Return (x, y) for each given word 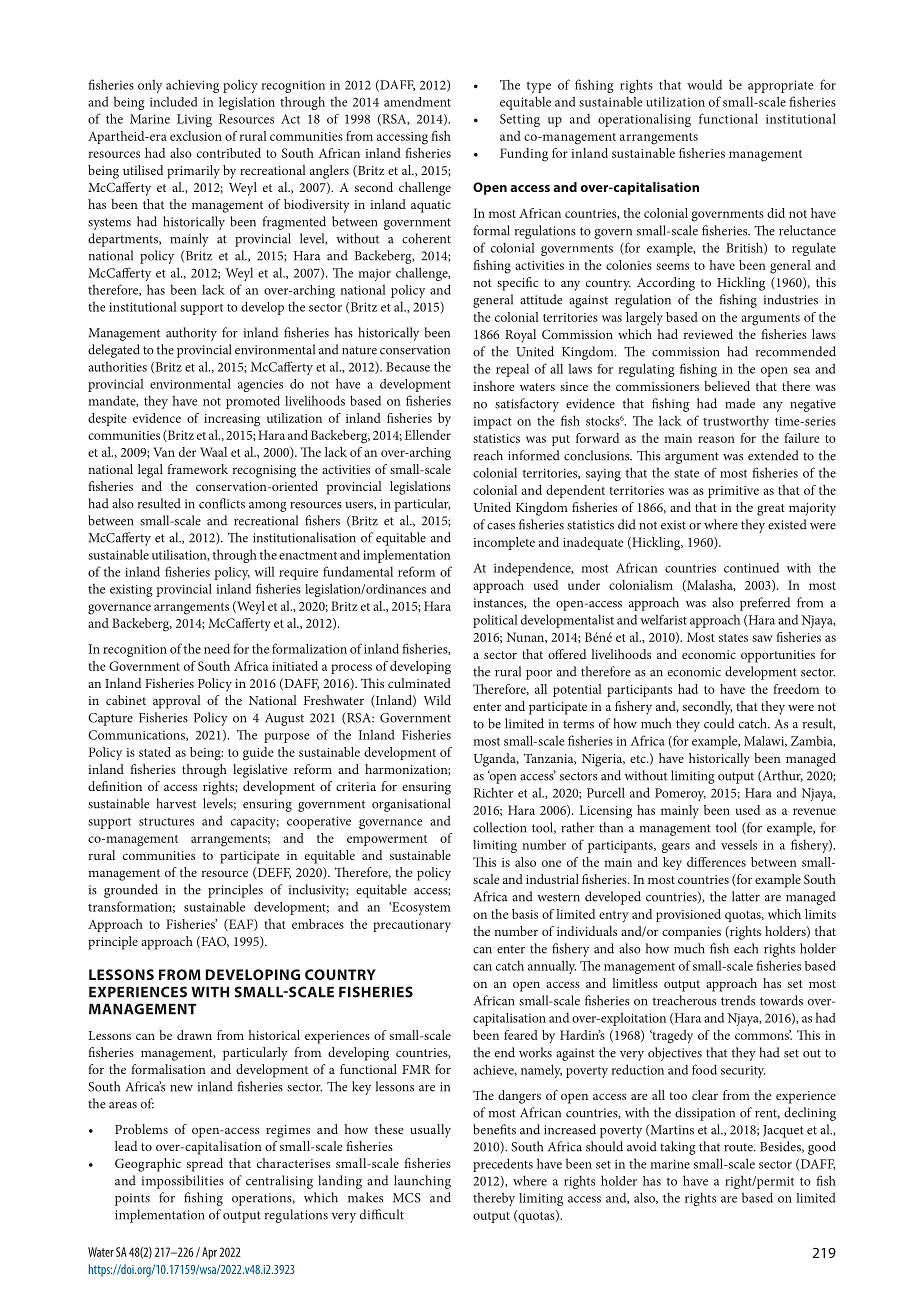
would (704, 84)
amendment (417, 102)
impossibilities (183, 1182)
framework (197, 469)
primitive (733, 492)
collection (499, 827)
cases (501, 526)
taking (677, 1148)
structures (166, 822)
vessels (739, 845)
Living (194, 120)
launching (422, 1182)
